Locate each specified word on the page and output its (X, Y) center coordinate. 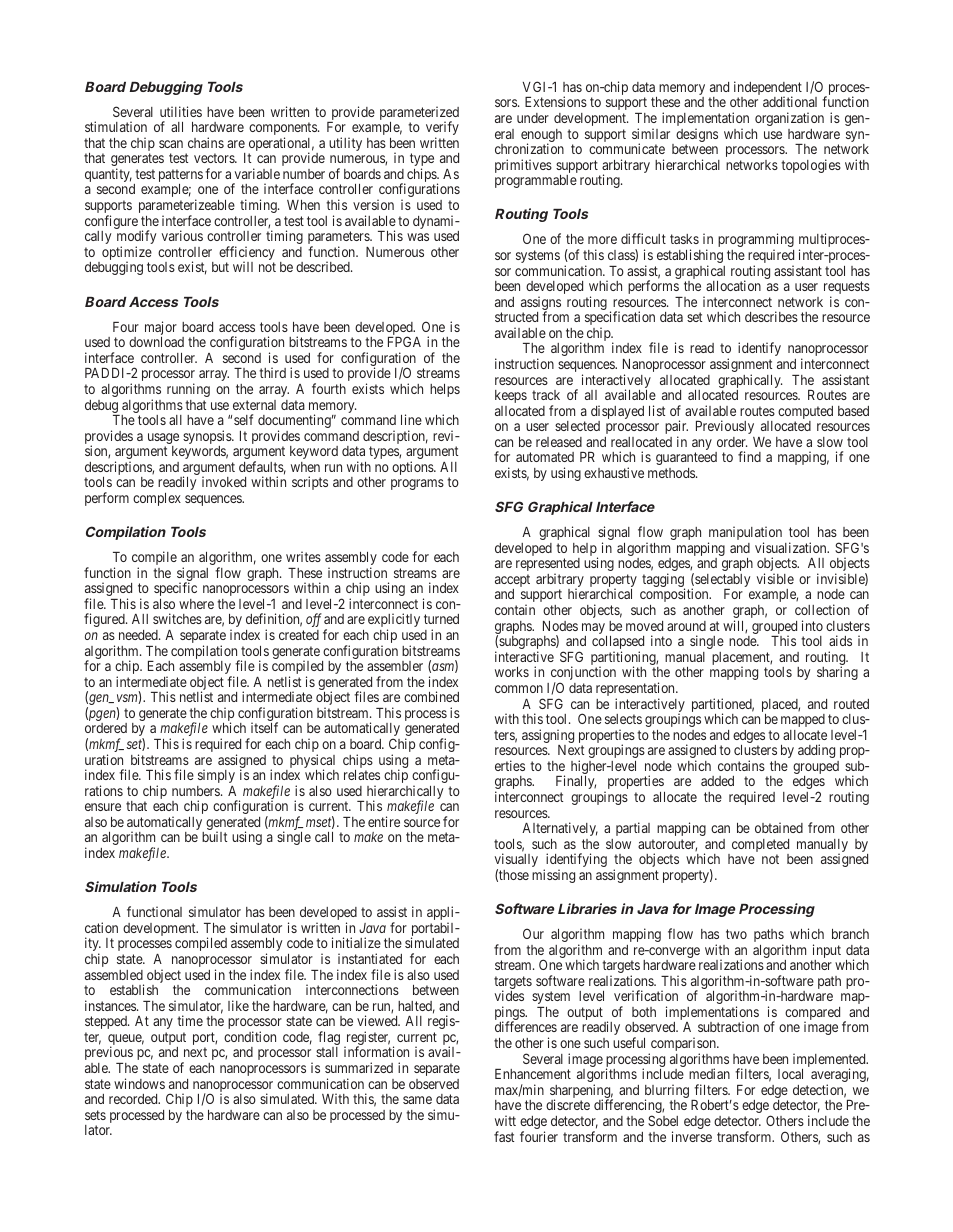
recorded (134, 1099)
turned (441, 619)
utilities (181, 111)
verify (442, 129)
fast (504, 1136)
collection (822, 609)
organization (789, 119)
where (196, 604)
